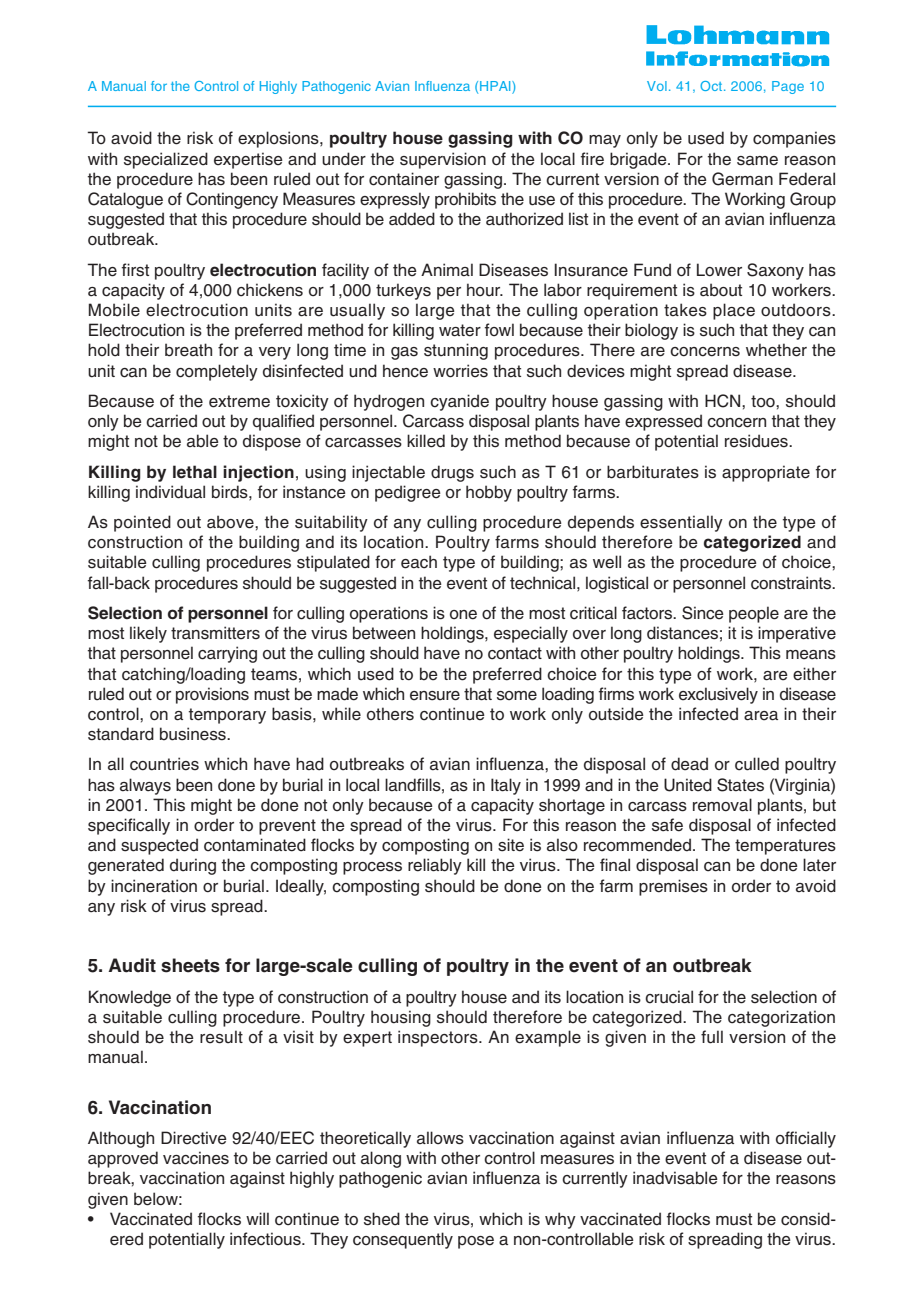  Describe the element at coordinates (724, 401) in the document. I see `HCN` at that location.
